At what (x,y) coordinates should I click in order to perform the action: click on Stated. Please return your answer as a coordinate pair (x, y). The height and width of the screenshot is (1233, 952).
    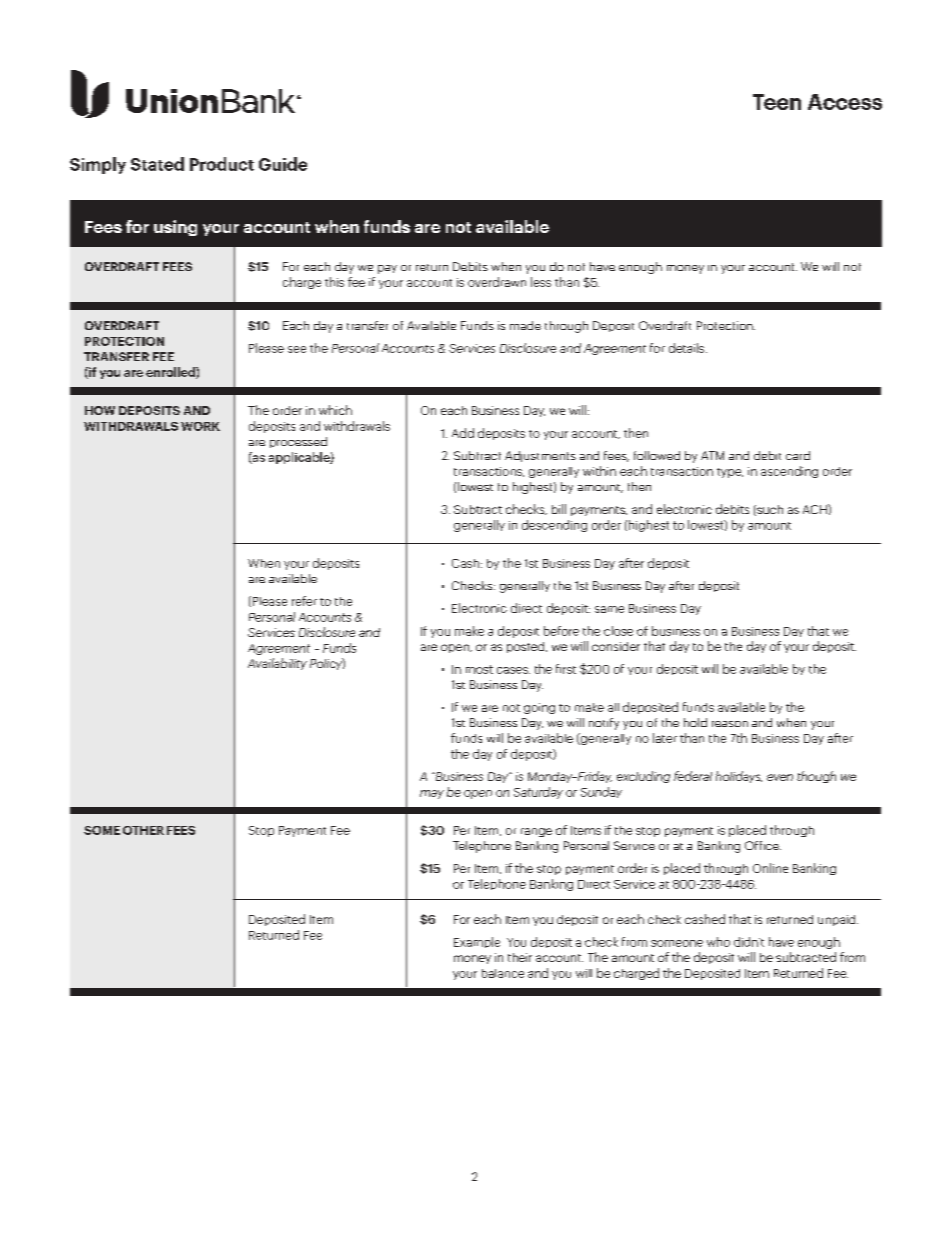
    Looking at the image, I should click on (157, 164).
